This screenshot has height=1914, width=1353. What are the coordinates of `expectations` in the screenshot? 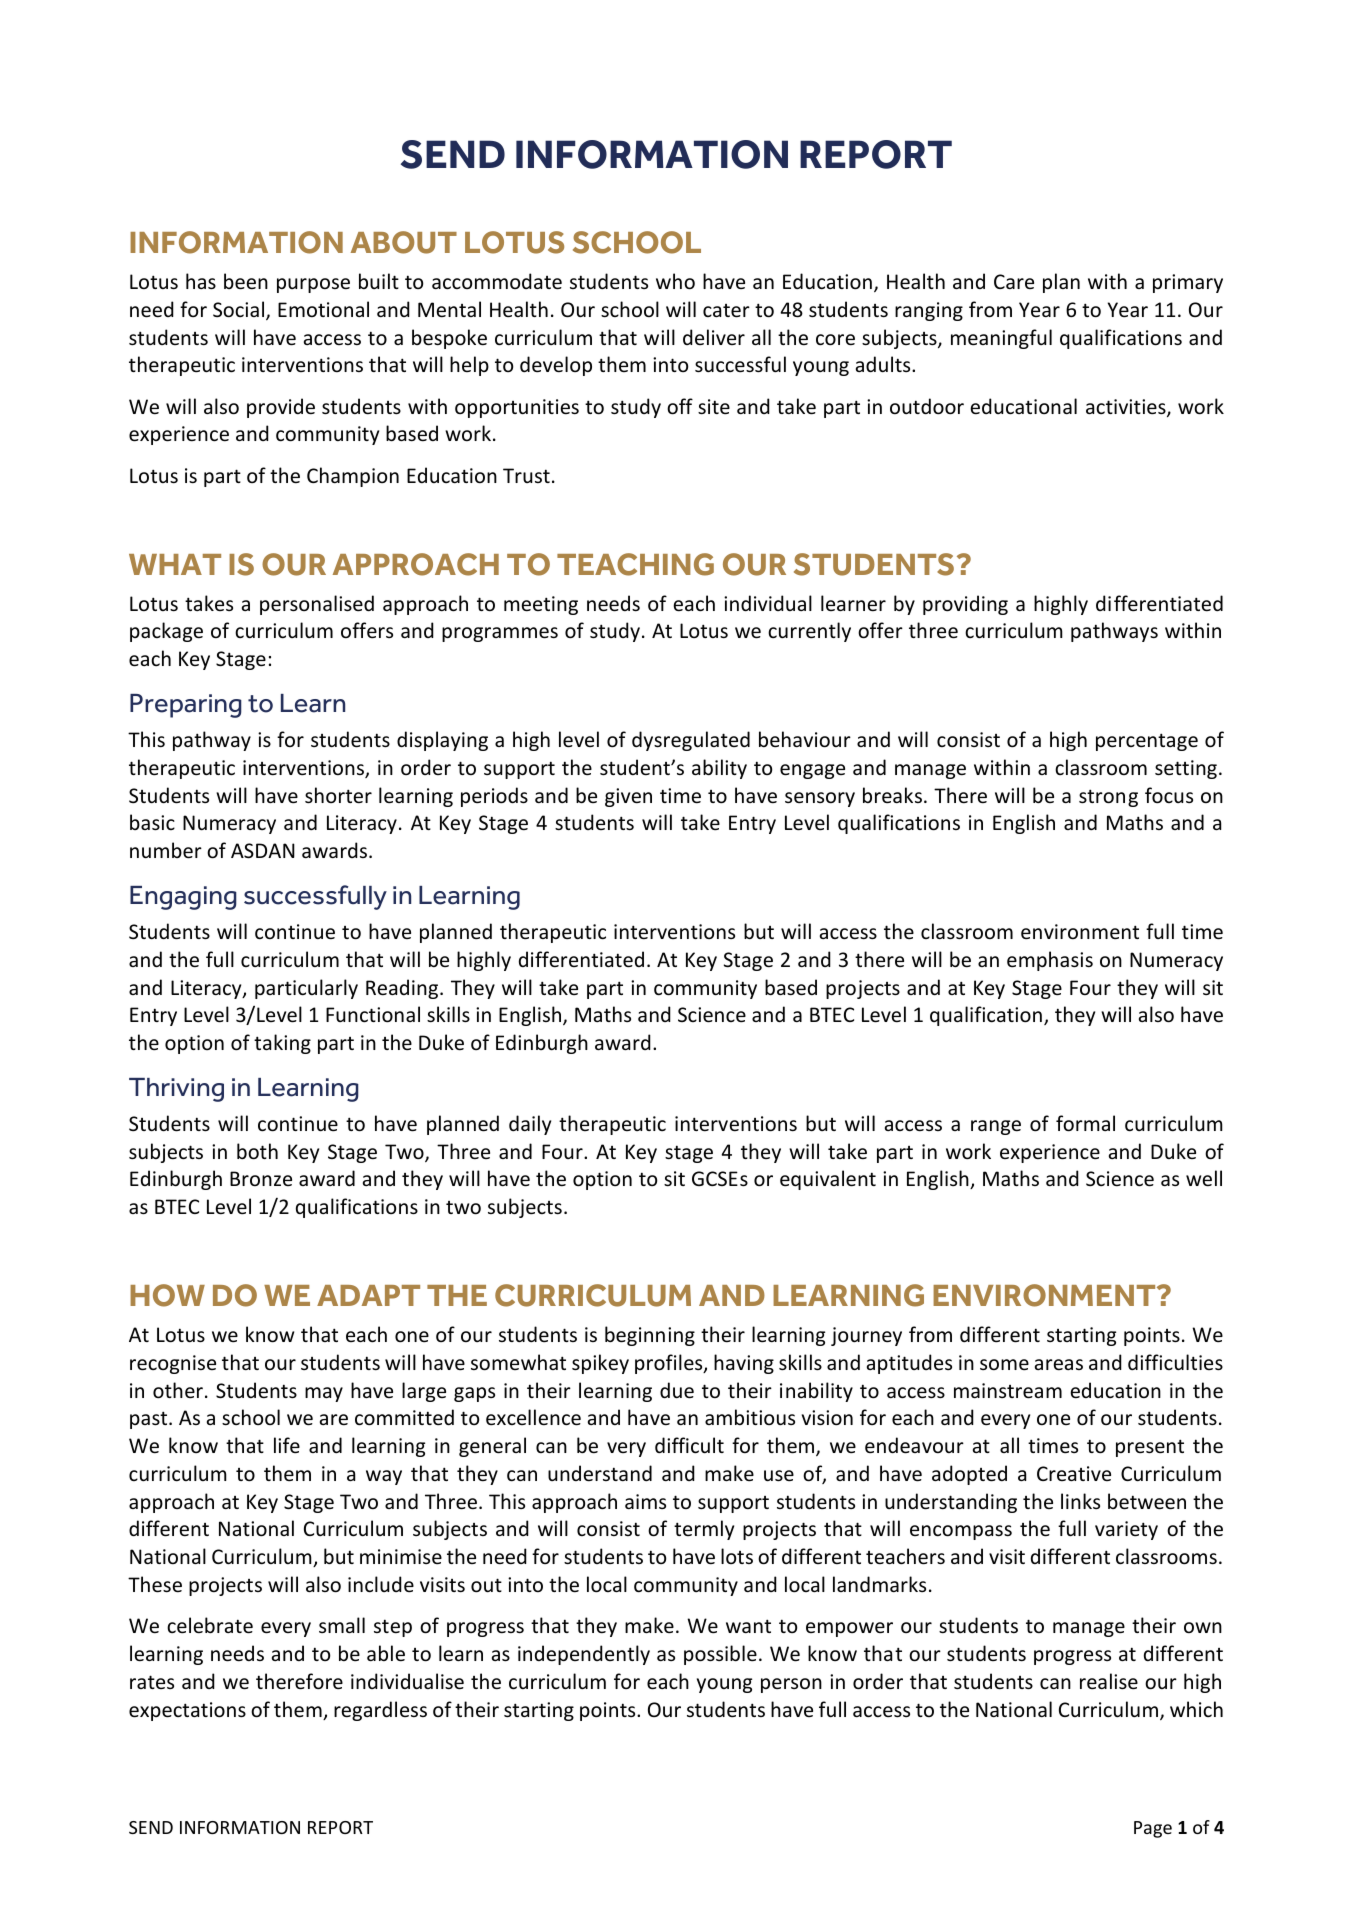 It's located at (187, 1711).
